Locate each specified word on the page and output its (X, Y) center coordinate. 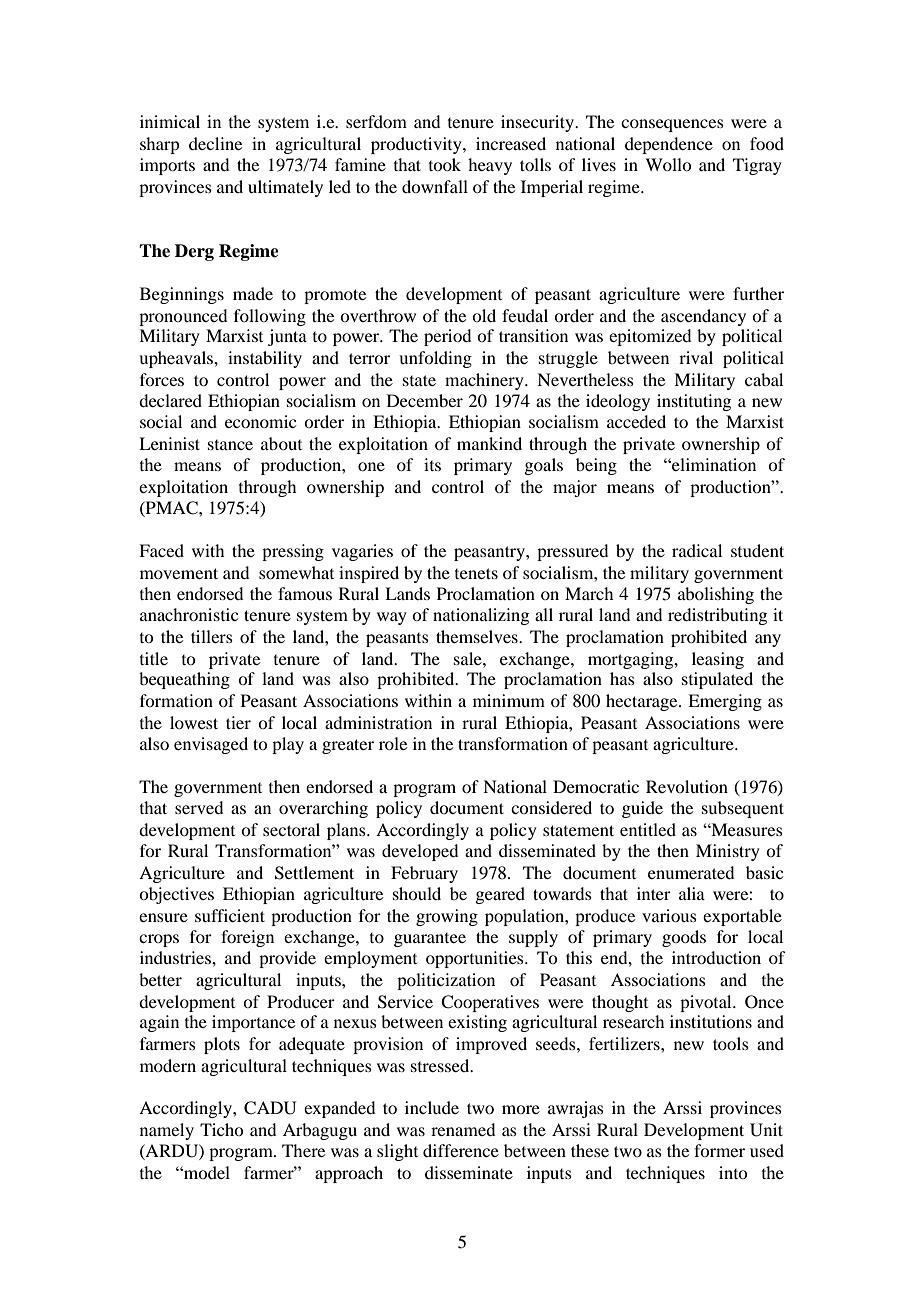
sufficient (230, 915)
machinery (485, 381)
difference (461, 1150)
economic (260, 421)
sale (469, 658)
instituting (694, 402)
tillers (212, 636)
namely (167, 1131)
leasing (718, 660)
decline (215, 143)
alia (692, 893)
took (445, 164)
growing (447, 917)
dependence (669, 145)
